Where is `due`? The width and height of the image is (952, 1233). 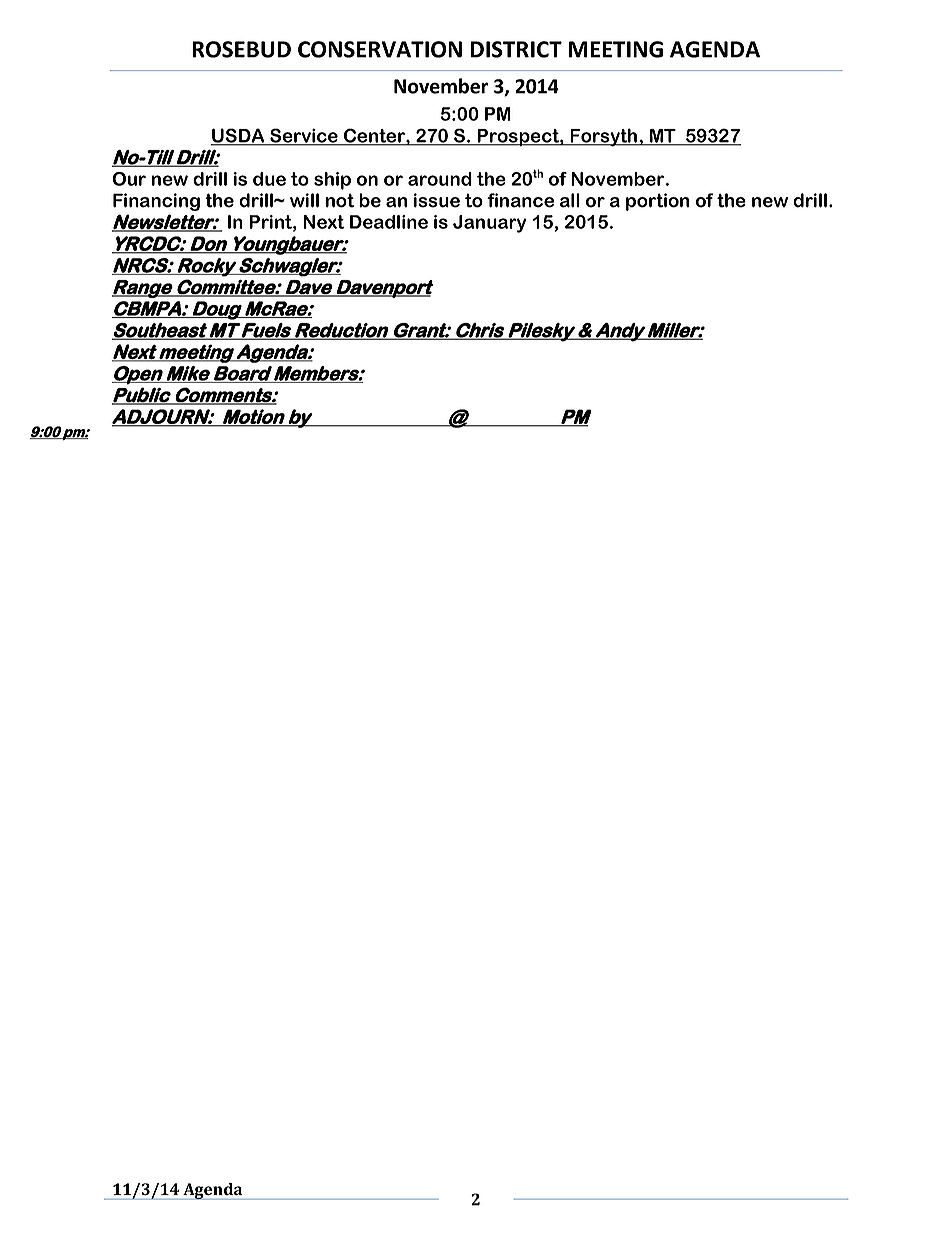
due is located at coordinates (269, 179).
